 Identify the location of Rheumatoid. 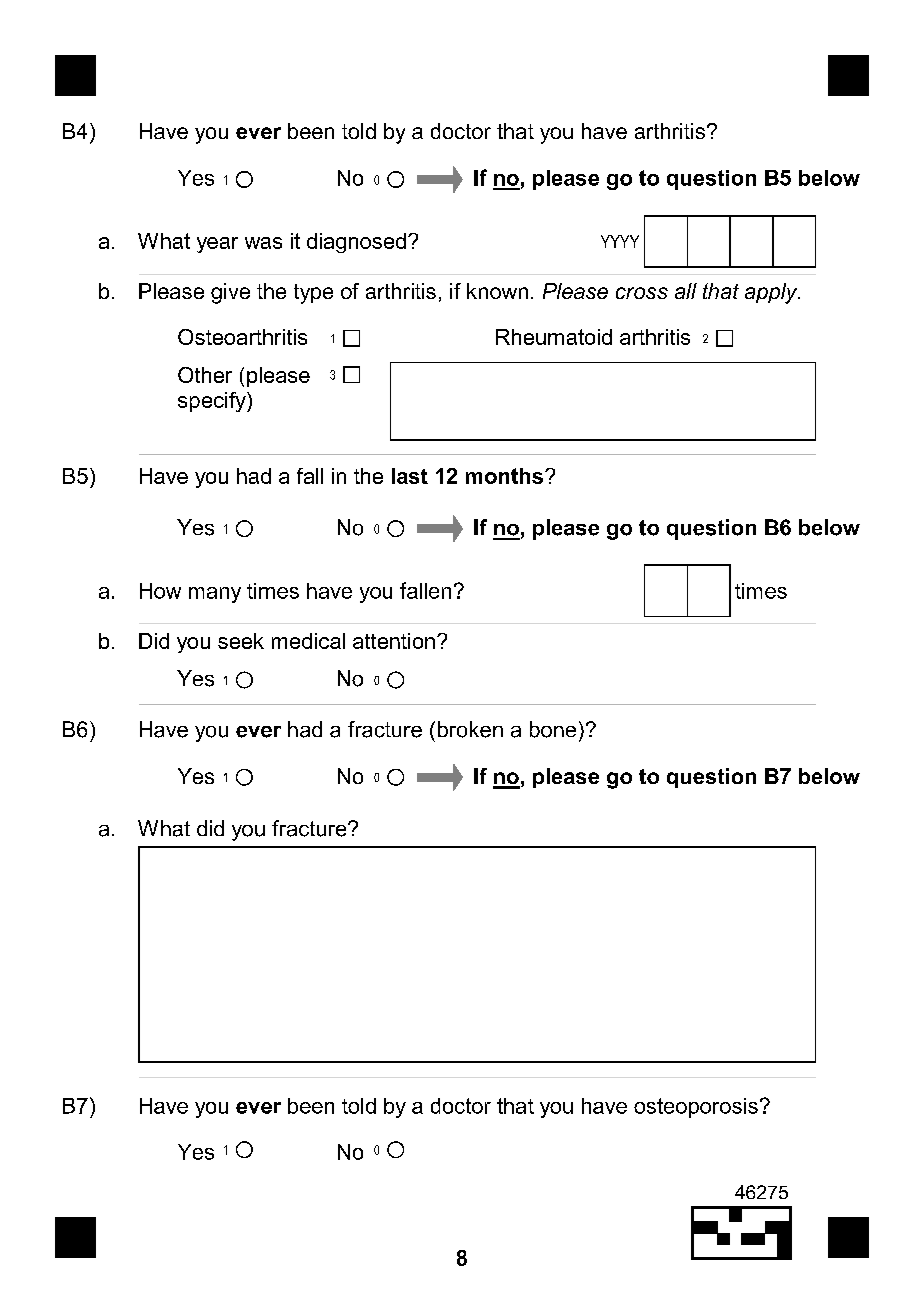
(554, 337).
